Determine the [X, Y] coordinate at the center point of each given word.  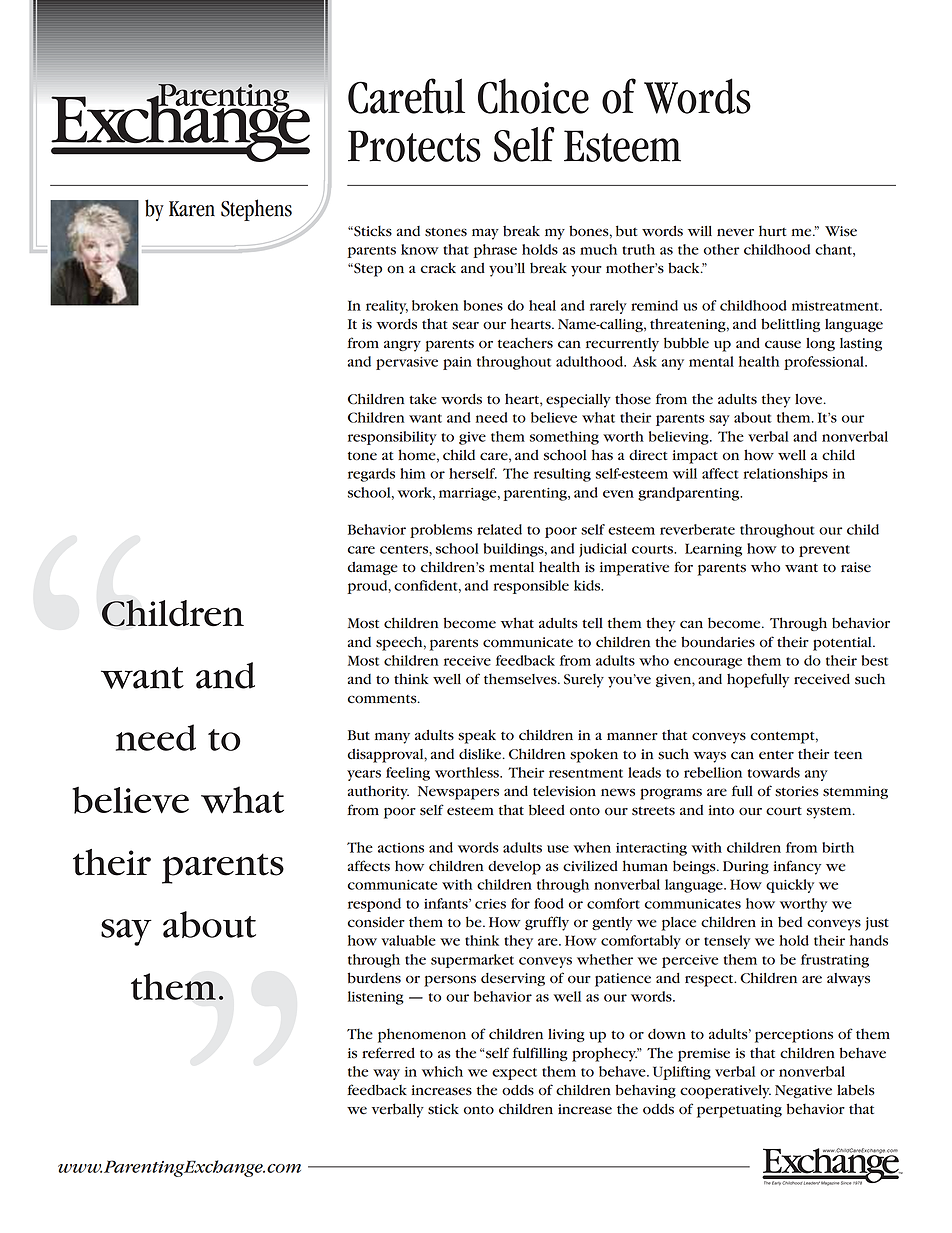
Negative [803, 1091]
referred [388, 1053]
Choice [533, 96]
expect [514, 1074]
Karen [192, 209]
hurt [772, 230]
